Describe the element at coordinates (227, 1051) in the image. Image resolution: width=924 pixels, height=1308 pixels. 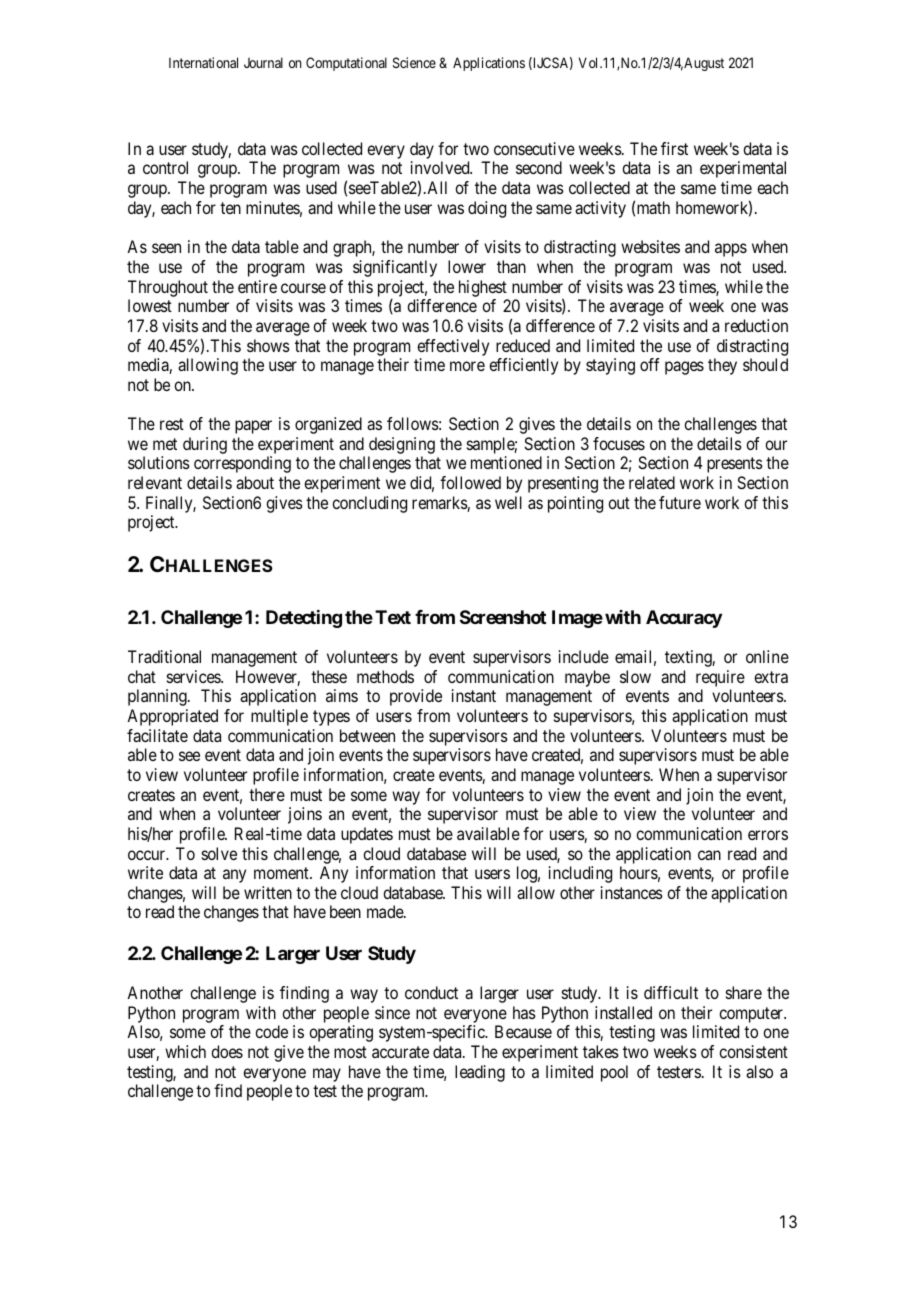
I see `does` at that location.
